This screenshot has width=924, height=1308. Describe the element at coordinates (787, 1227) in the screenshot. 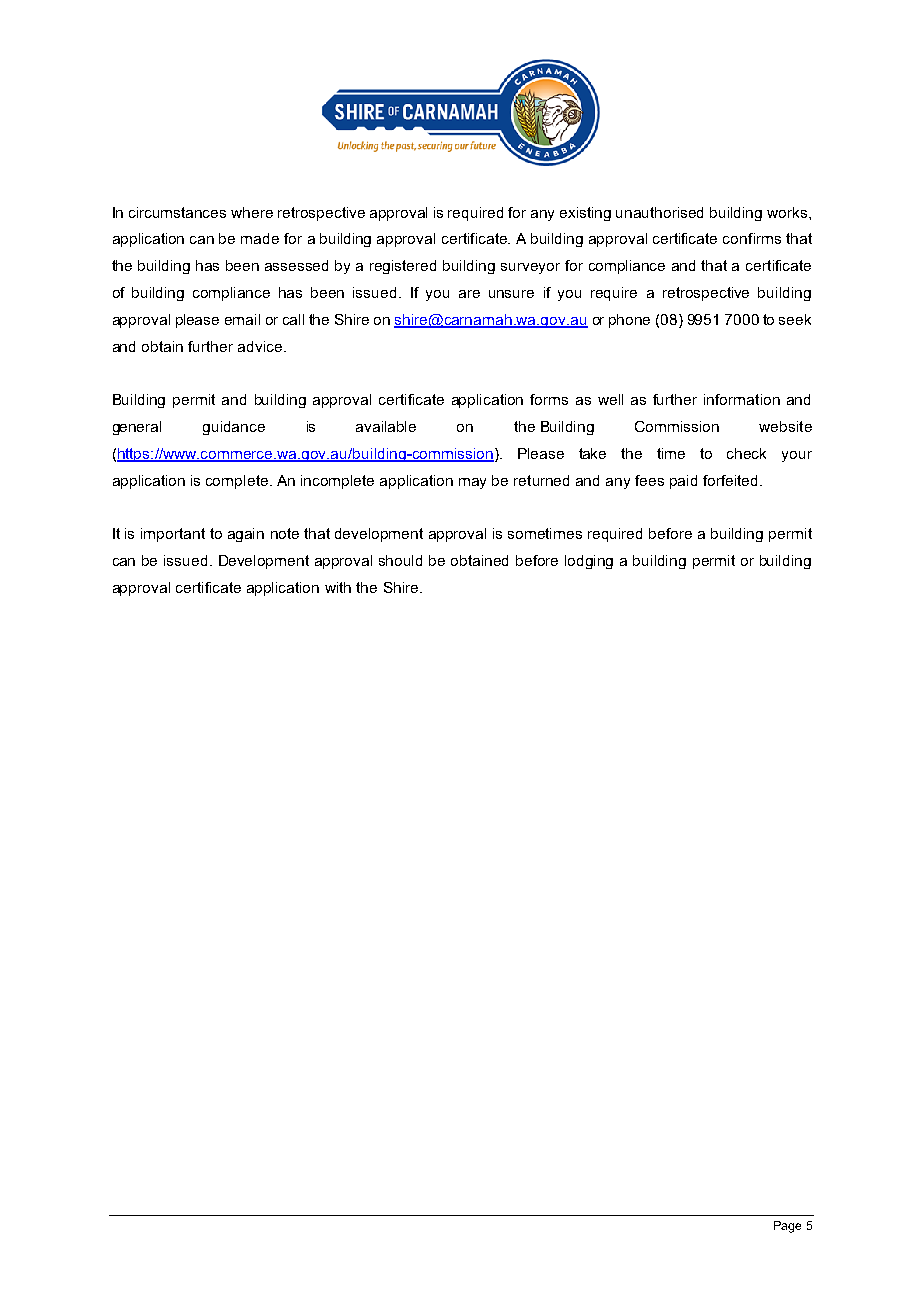

I see `Page` at that location.
